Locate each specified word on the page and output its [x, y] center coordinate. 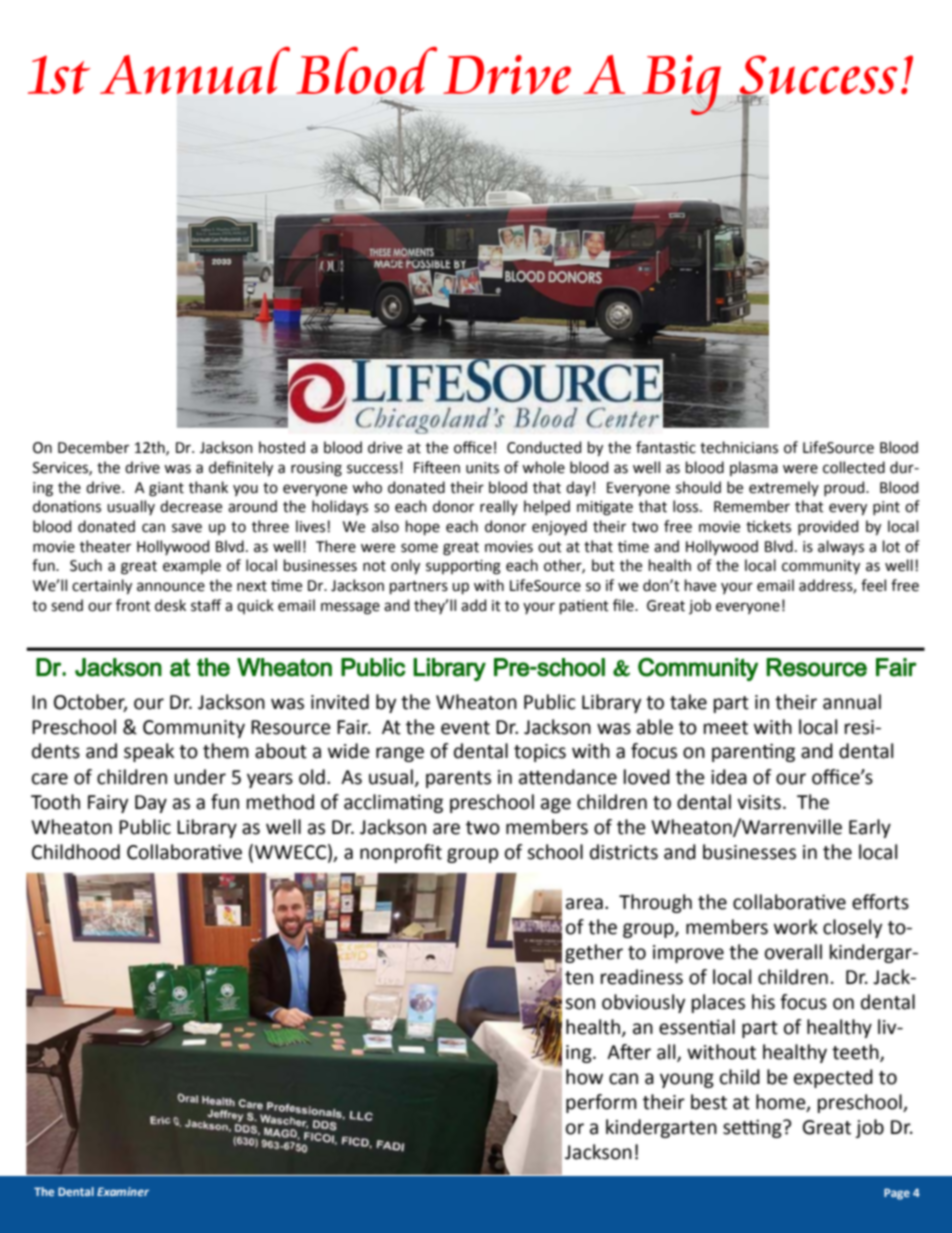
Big [683, 85]
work [796, 927]
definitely [241, 468]
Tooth [55, 802]
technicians [739, 447]
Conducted [544, 447]
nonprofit [401, 853]
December [93, 447]
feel [873, 585]
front [133, 605]
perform [601, 1103]
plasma [754, 468]
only [405, 566]
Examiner [123, 1191]
